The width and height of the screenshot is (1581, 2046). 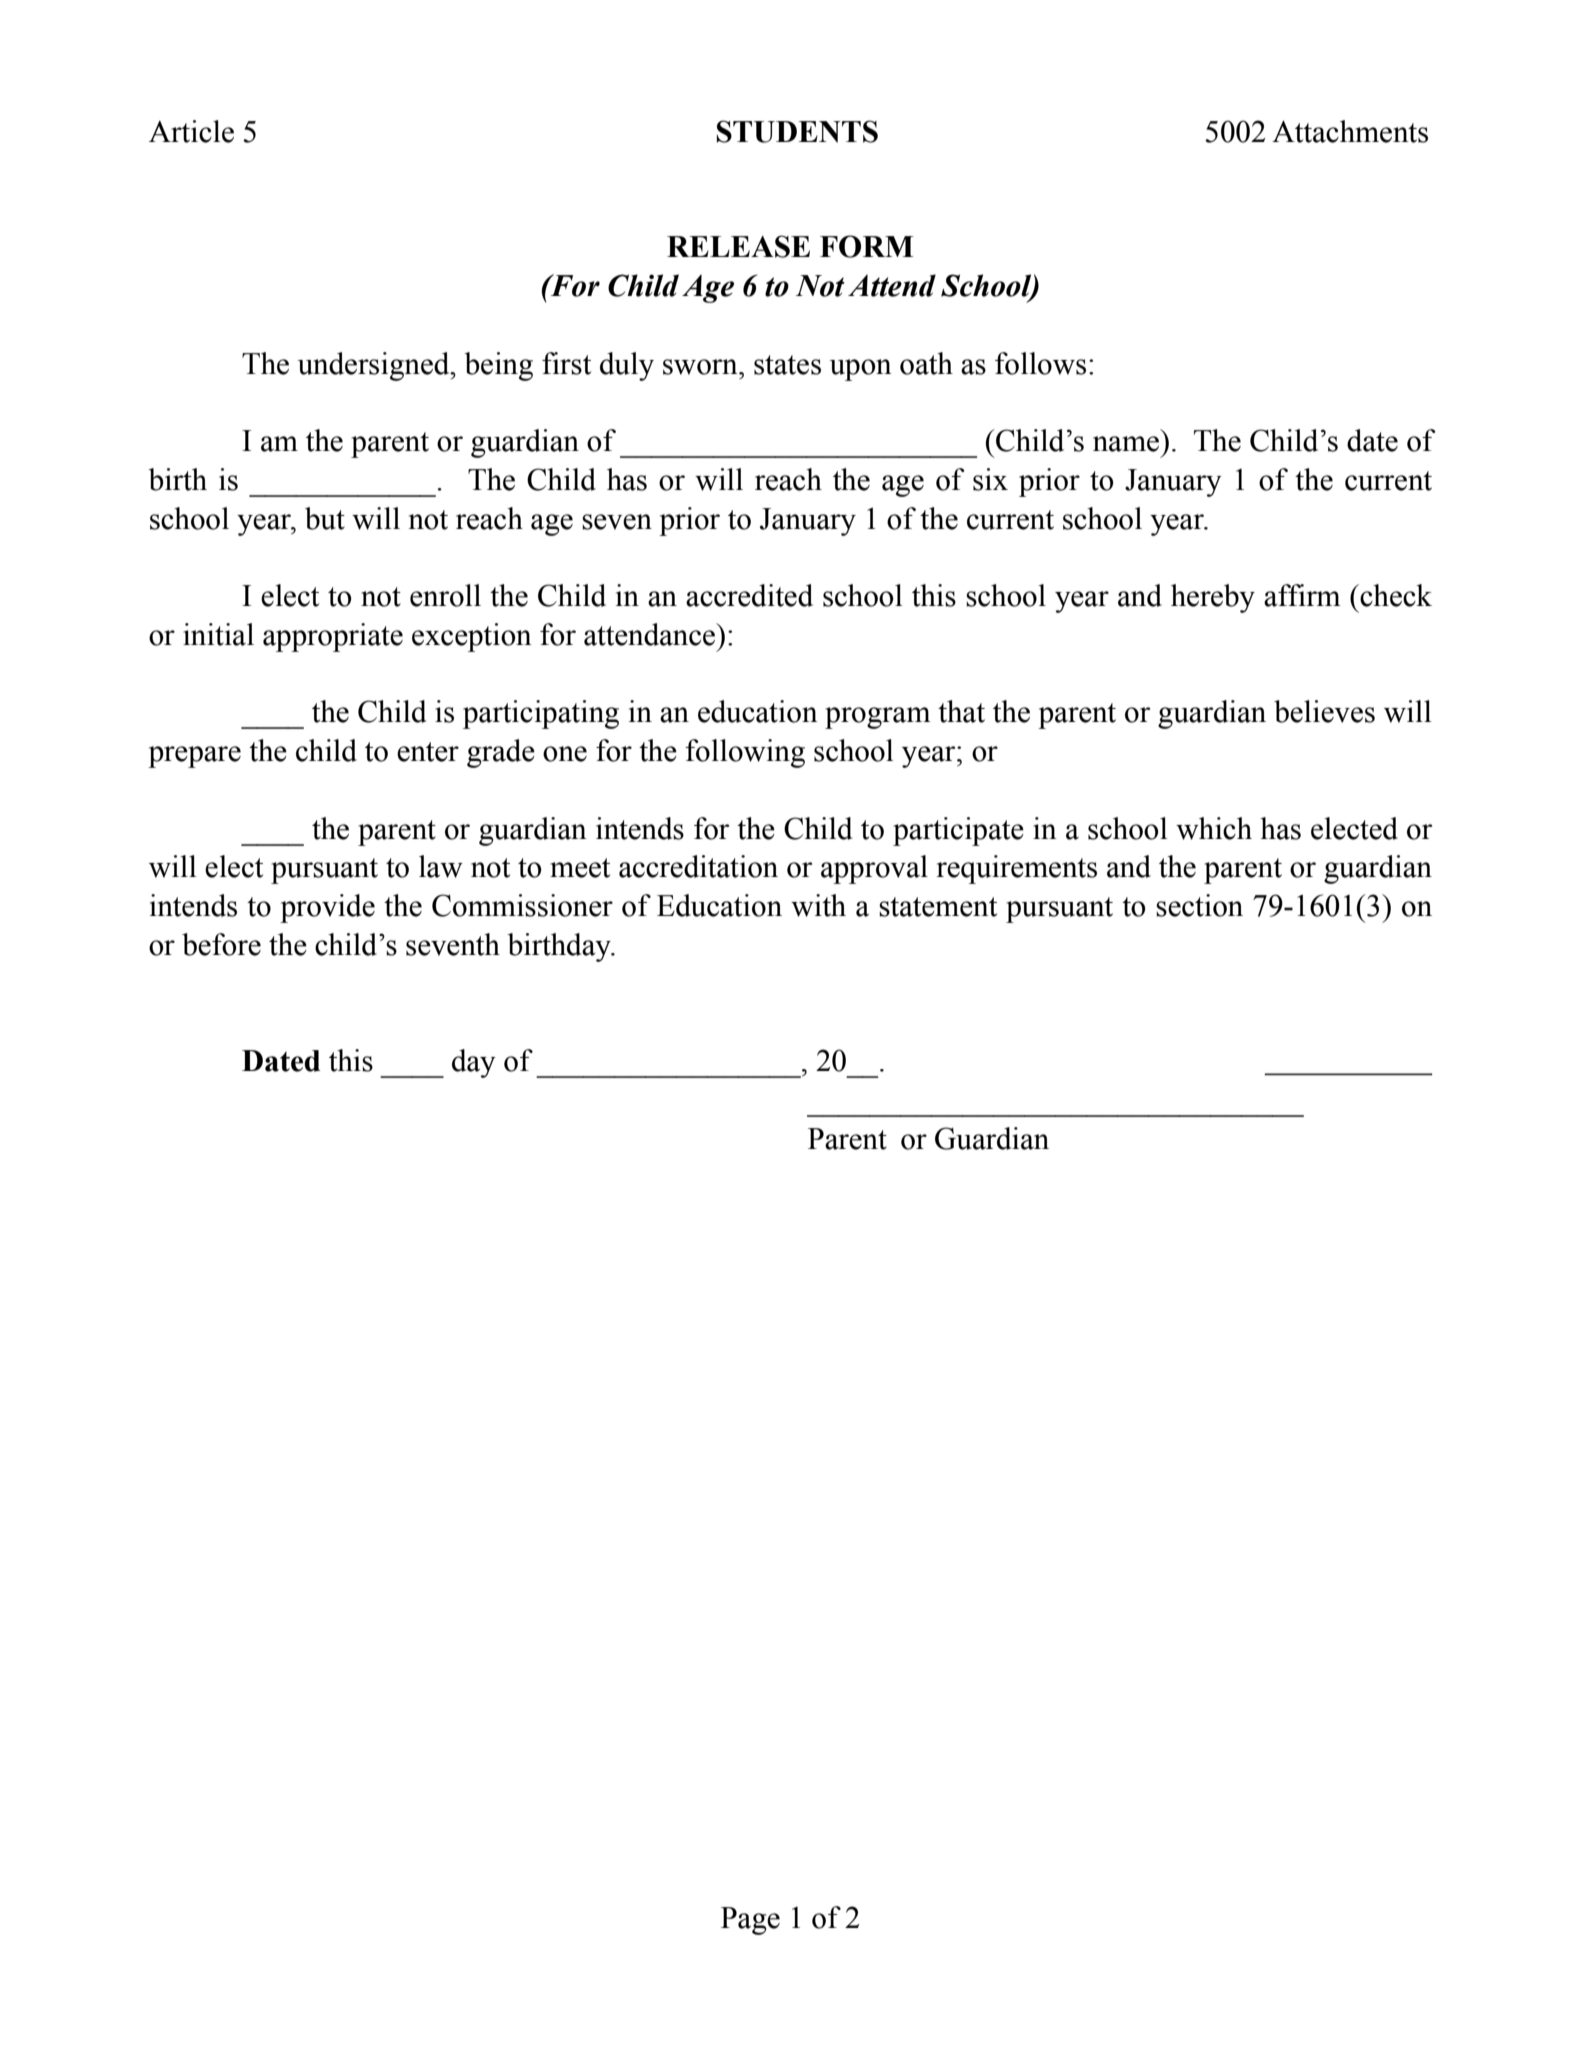 I want to click on believes, so click(x=1324, y=711).
